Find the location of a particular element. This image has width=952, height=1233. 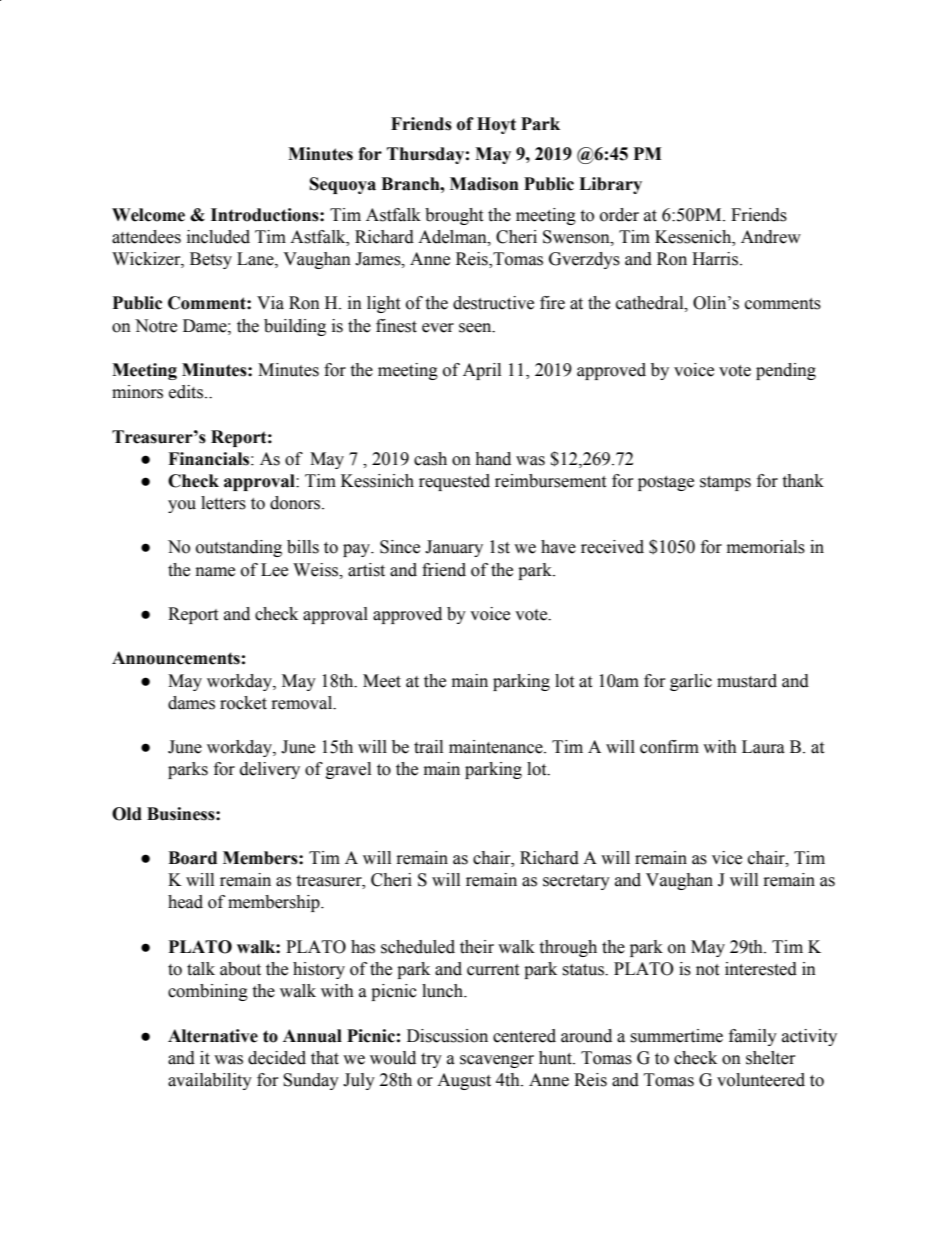

letters is located at coordinates (223, 503).
